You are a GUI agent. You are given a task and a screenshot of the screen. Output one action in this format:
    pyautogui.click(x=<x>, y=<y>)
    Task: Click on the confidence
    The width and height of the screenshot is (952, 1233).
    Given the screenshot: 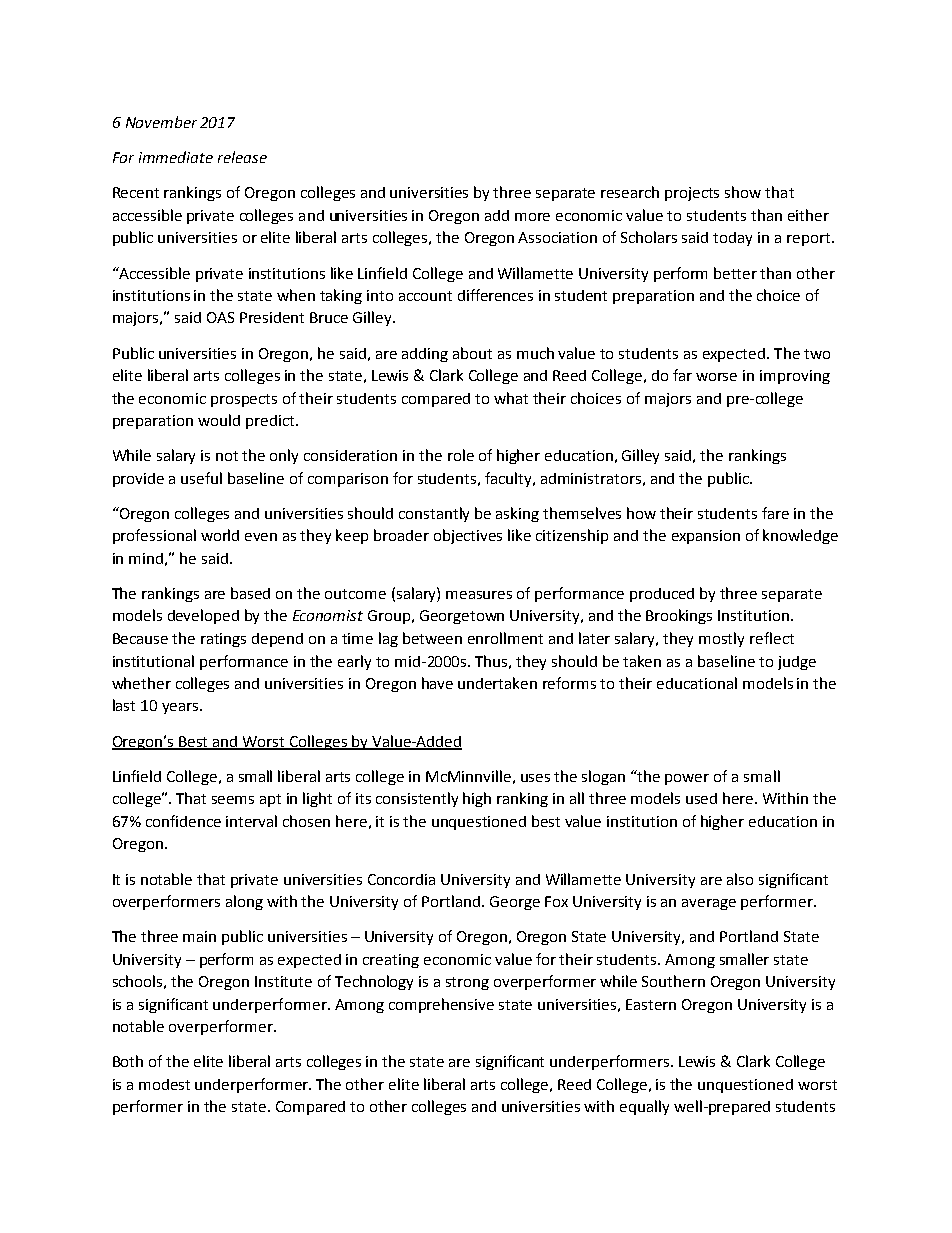 What is the action you would take?
    pyautogui.click(x=183, y=821)
